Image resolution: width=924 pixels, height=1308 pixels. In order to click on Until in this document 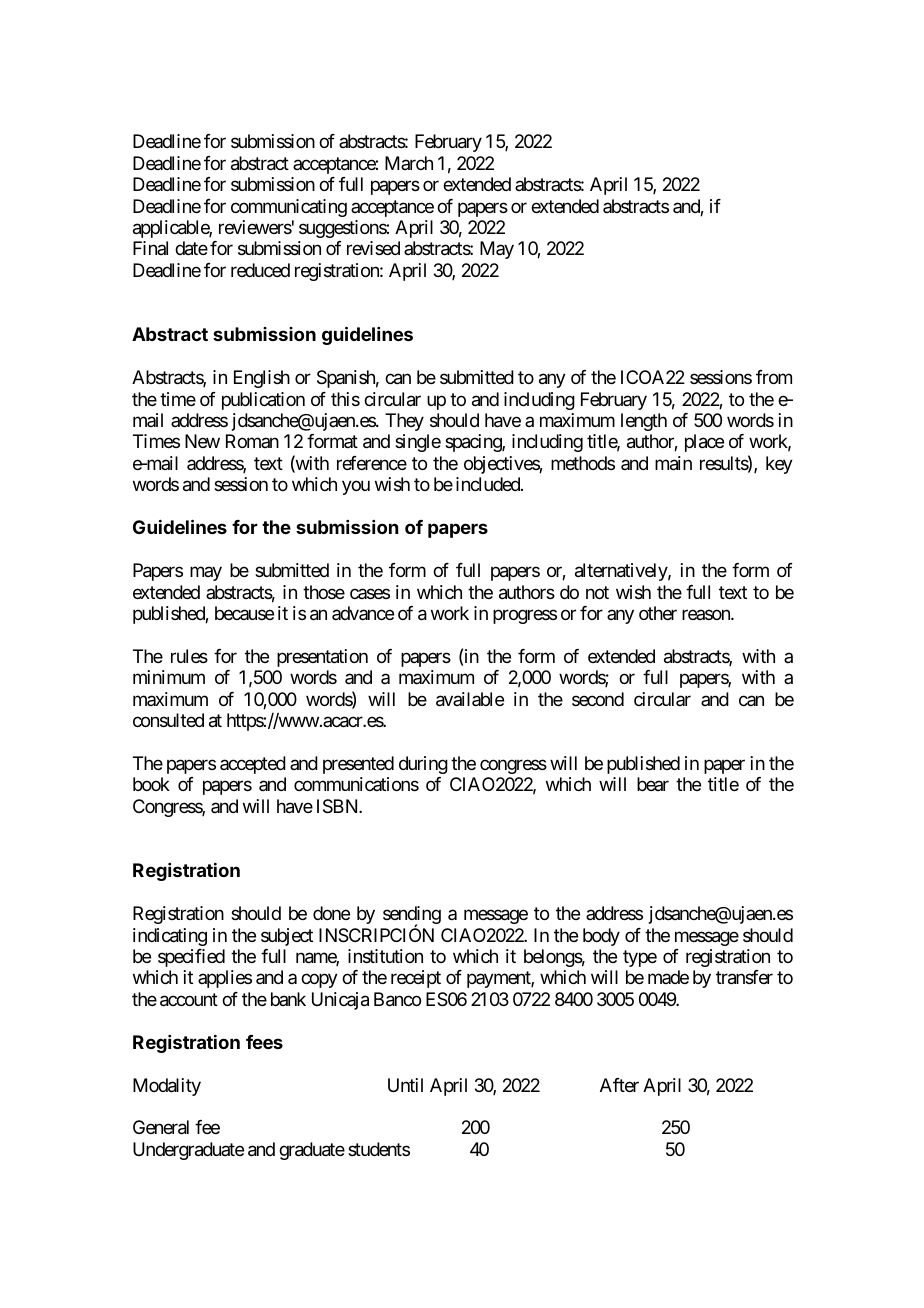, I will do `click(405, 1085)`.
